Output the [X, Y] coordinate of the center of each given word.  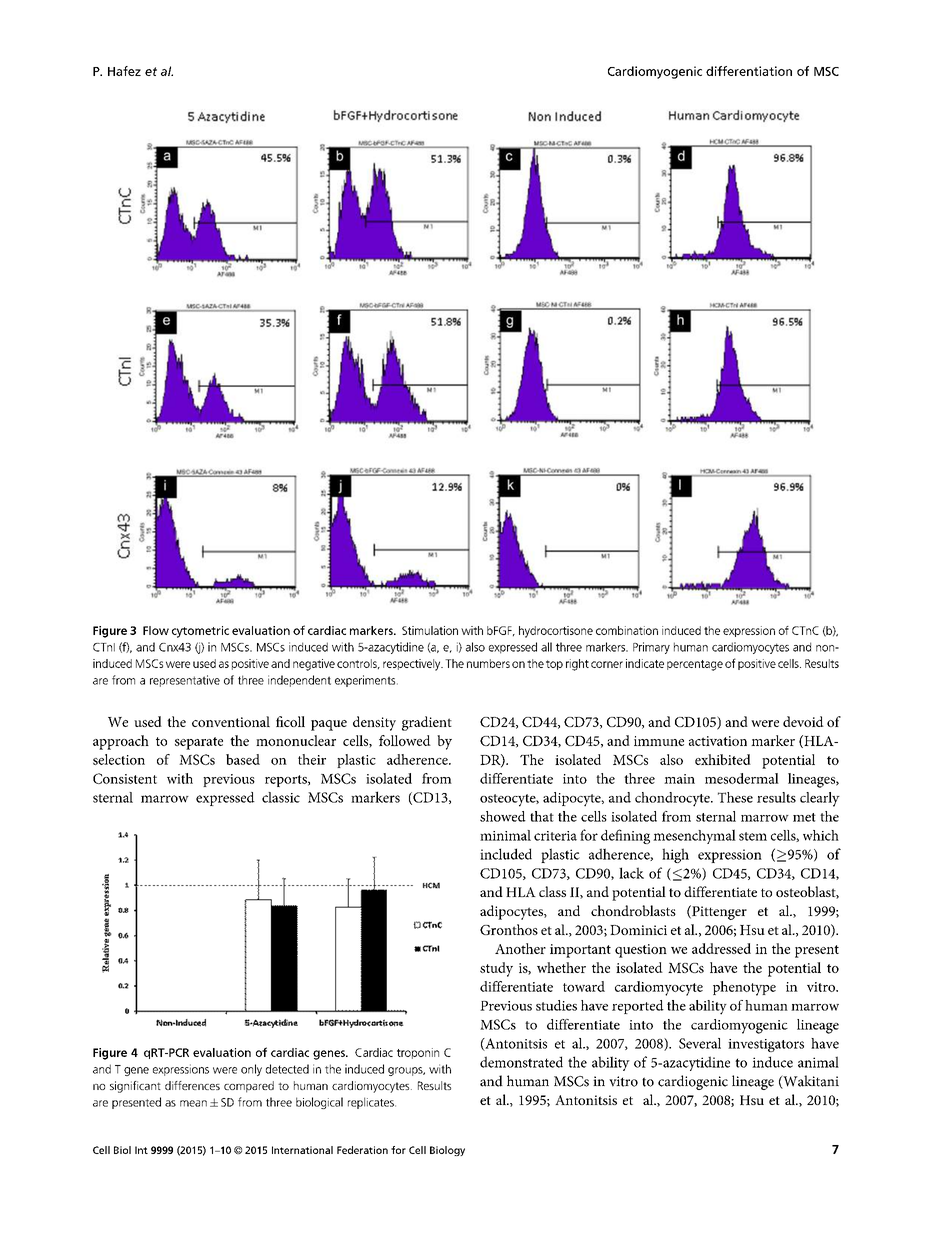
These [735, 797]
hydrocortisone [556, 632]
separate [199, 743]
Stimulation [430, 630]
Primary [651, 648]
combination [627, 630]
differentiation [749, 71]
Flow [156, 630]
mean [193, 1103]
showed [503, 816]
